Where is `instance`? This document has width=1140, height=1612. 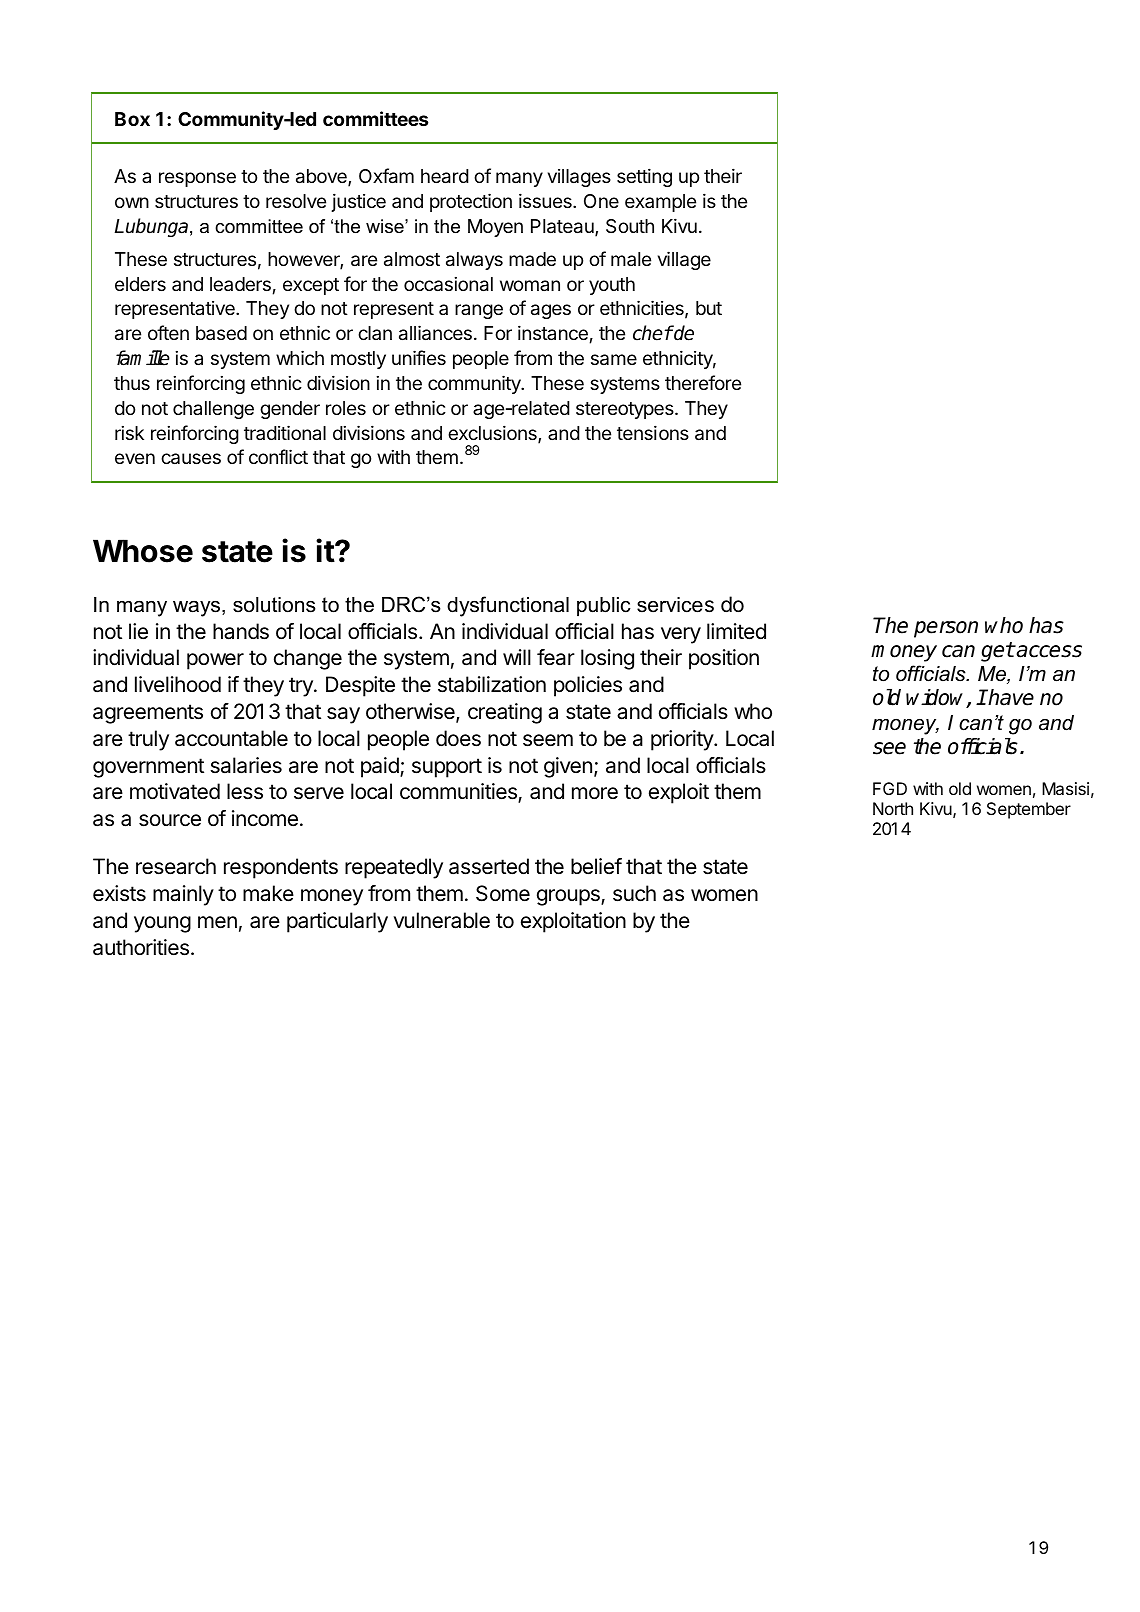
instance is located at coordinates (553, 332).
